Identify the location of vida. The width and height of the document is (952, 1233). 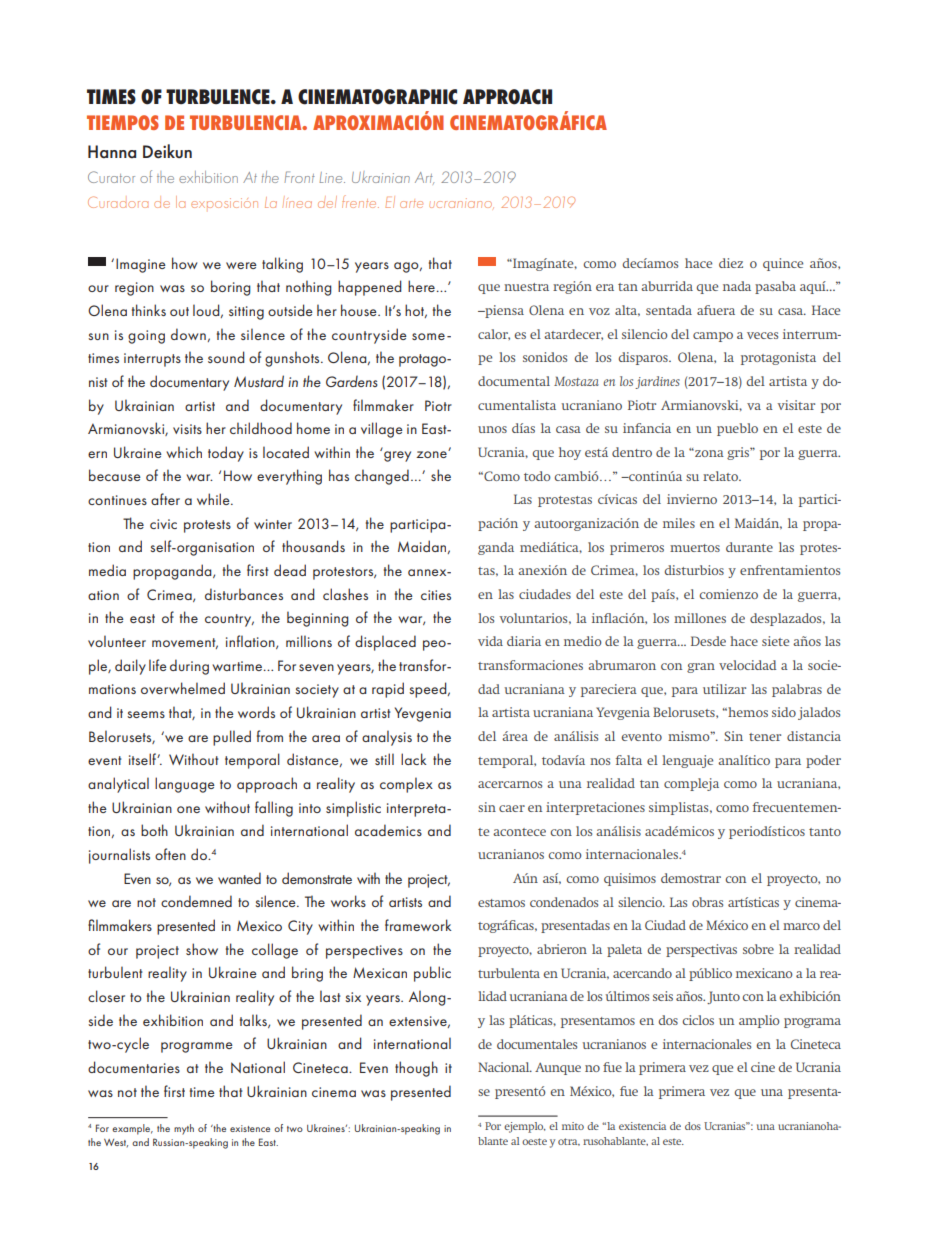
(490, 641).
